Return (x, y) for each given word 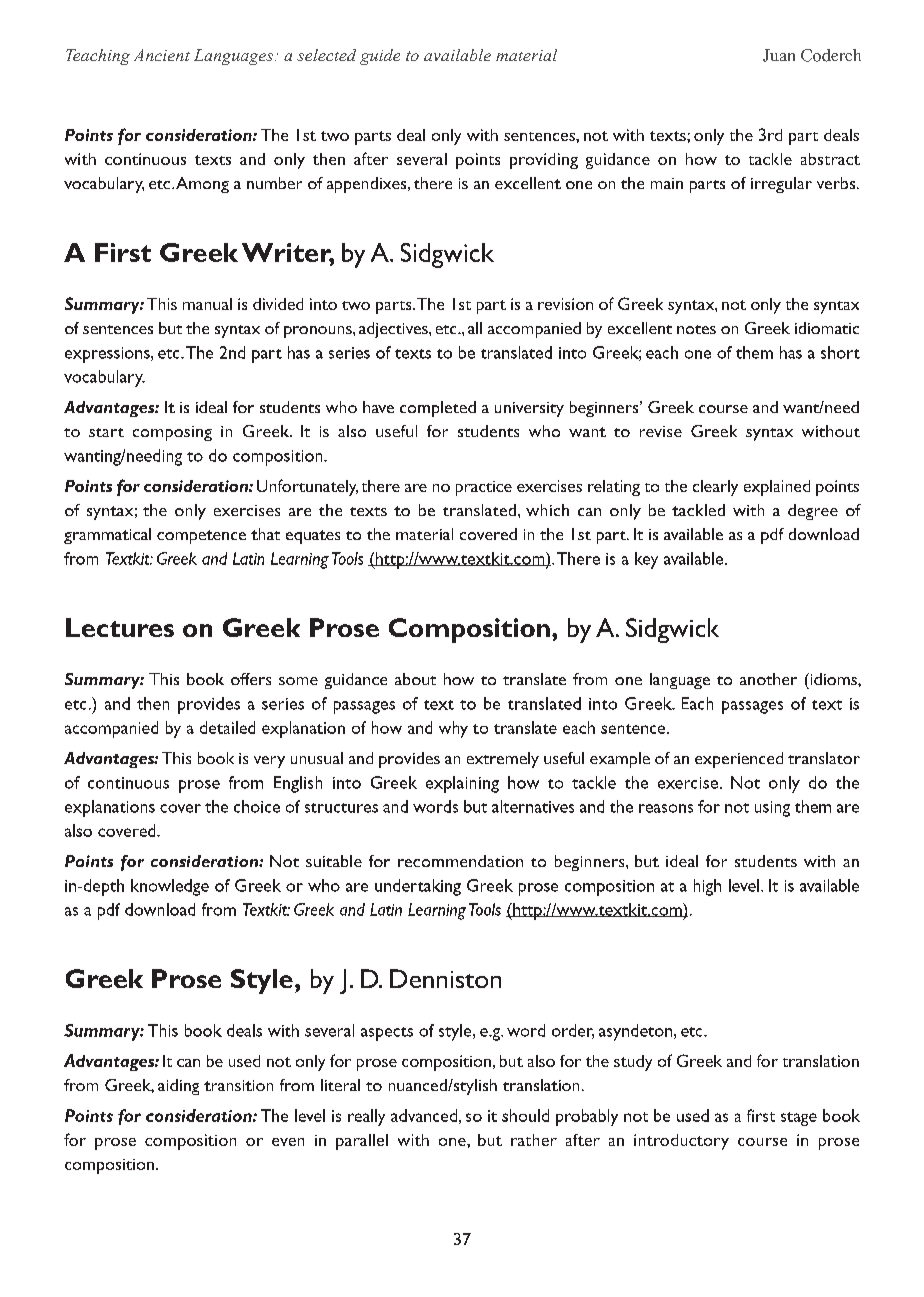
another (768, 679)
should (525, 1115)
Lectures (120, 627)
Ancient (162, 55)
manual (207, 304)
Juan (779, 55)
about (415, 679)
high (707, 887)
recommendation (460, 861)
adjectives (394, 330)
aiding (178, 1087)
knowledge (170, 887)
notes (696, 329)
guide (380, 57)
